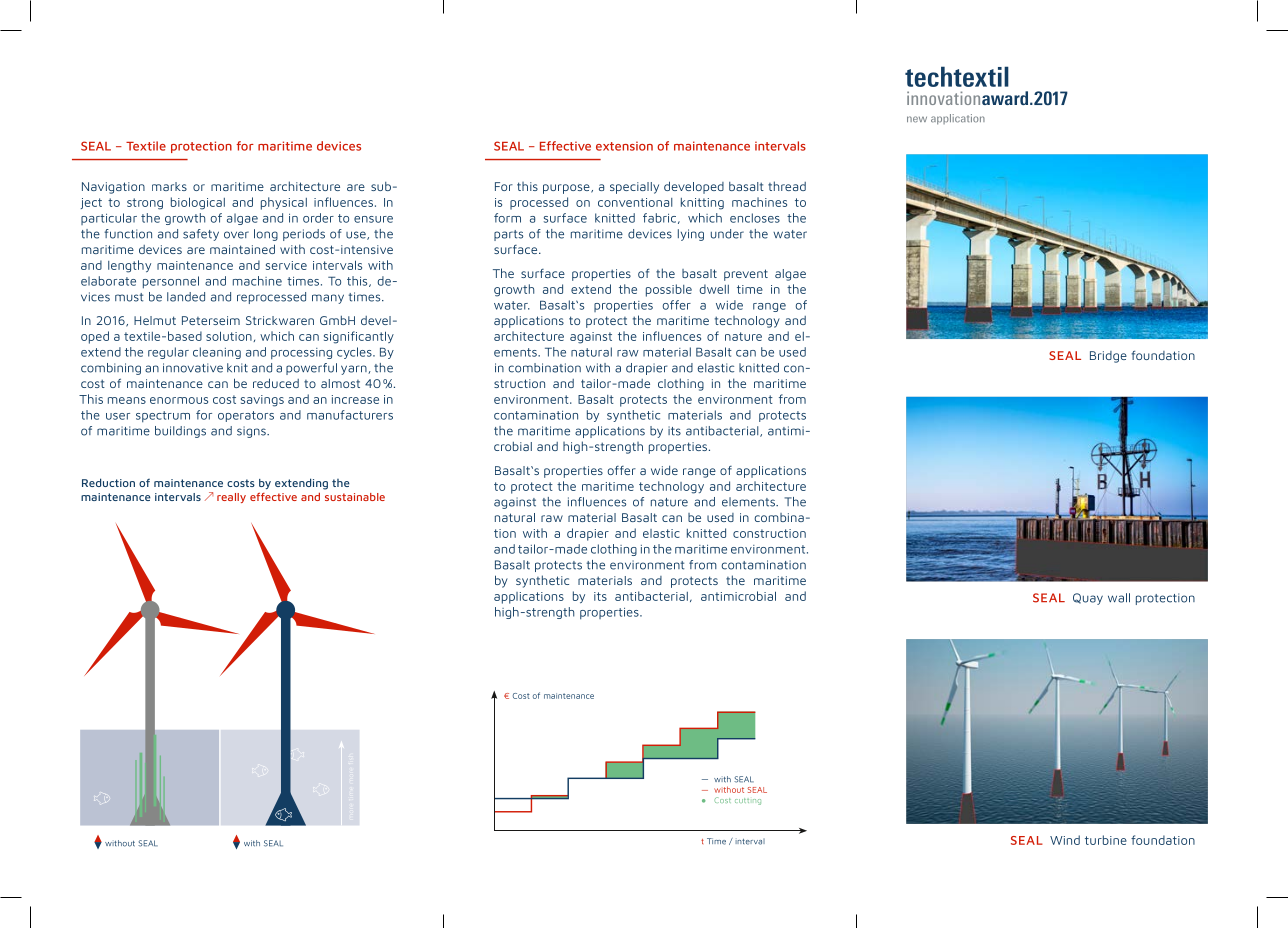 This screenshot has width=1288, height=928. What do you see at coordinates (276, 383) in the screenshot?
I see `reduced` at bounding box center [276, 383].
